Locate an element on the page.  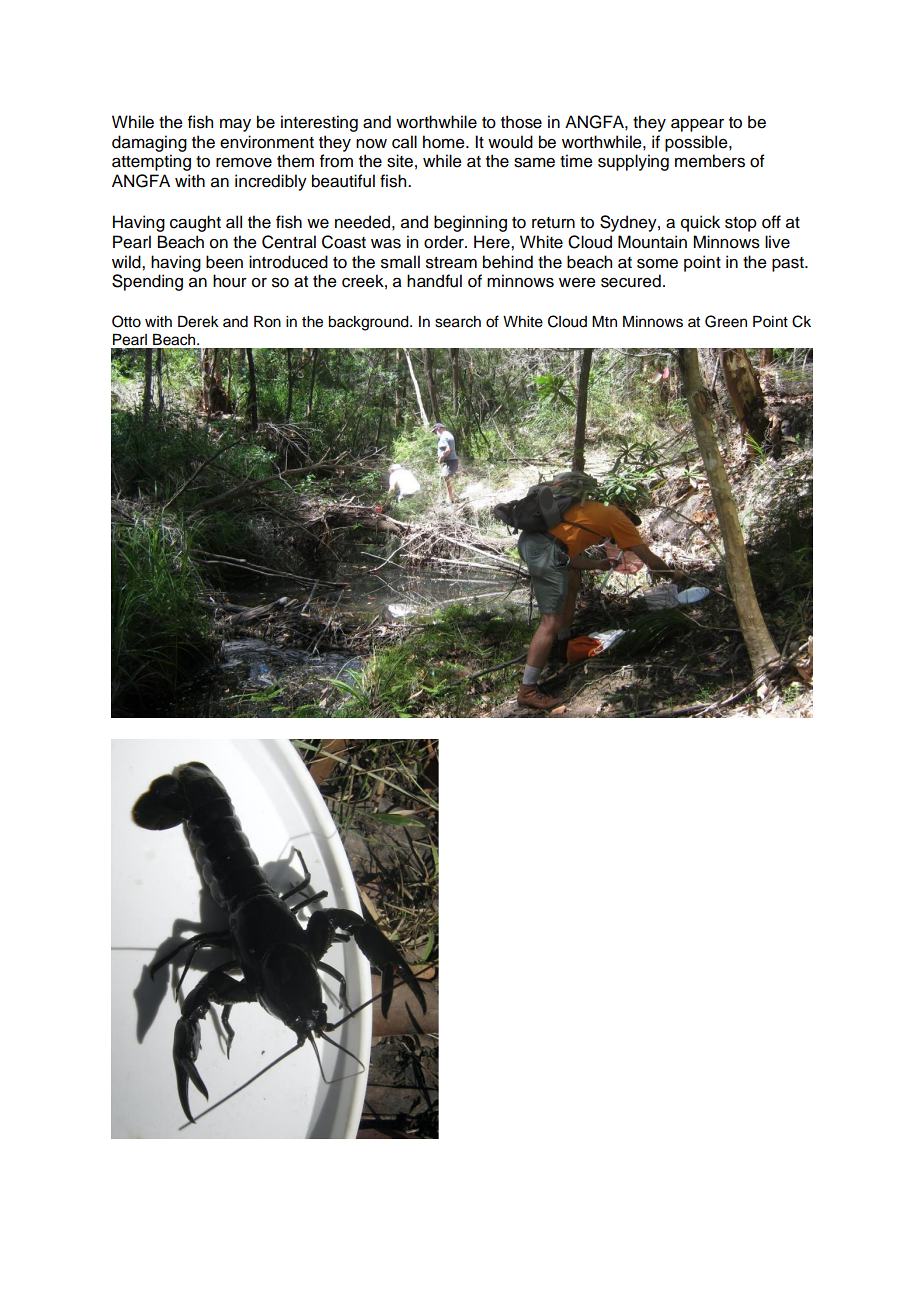
appear is located at coordinates (697, 125).
